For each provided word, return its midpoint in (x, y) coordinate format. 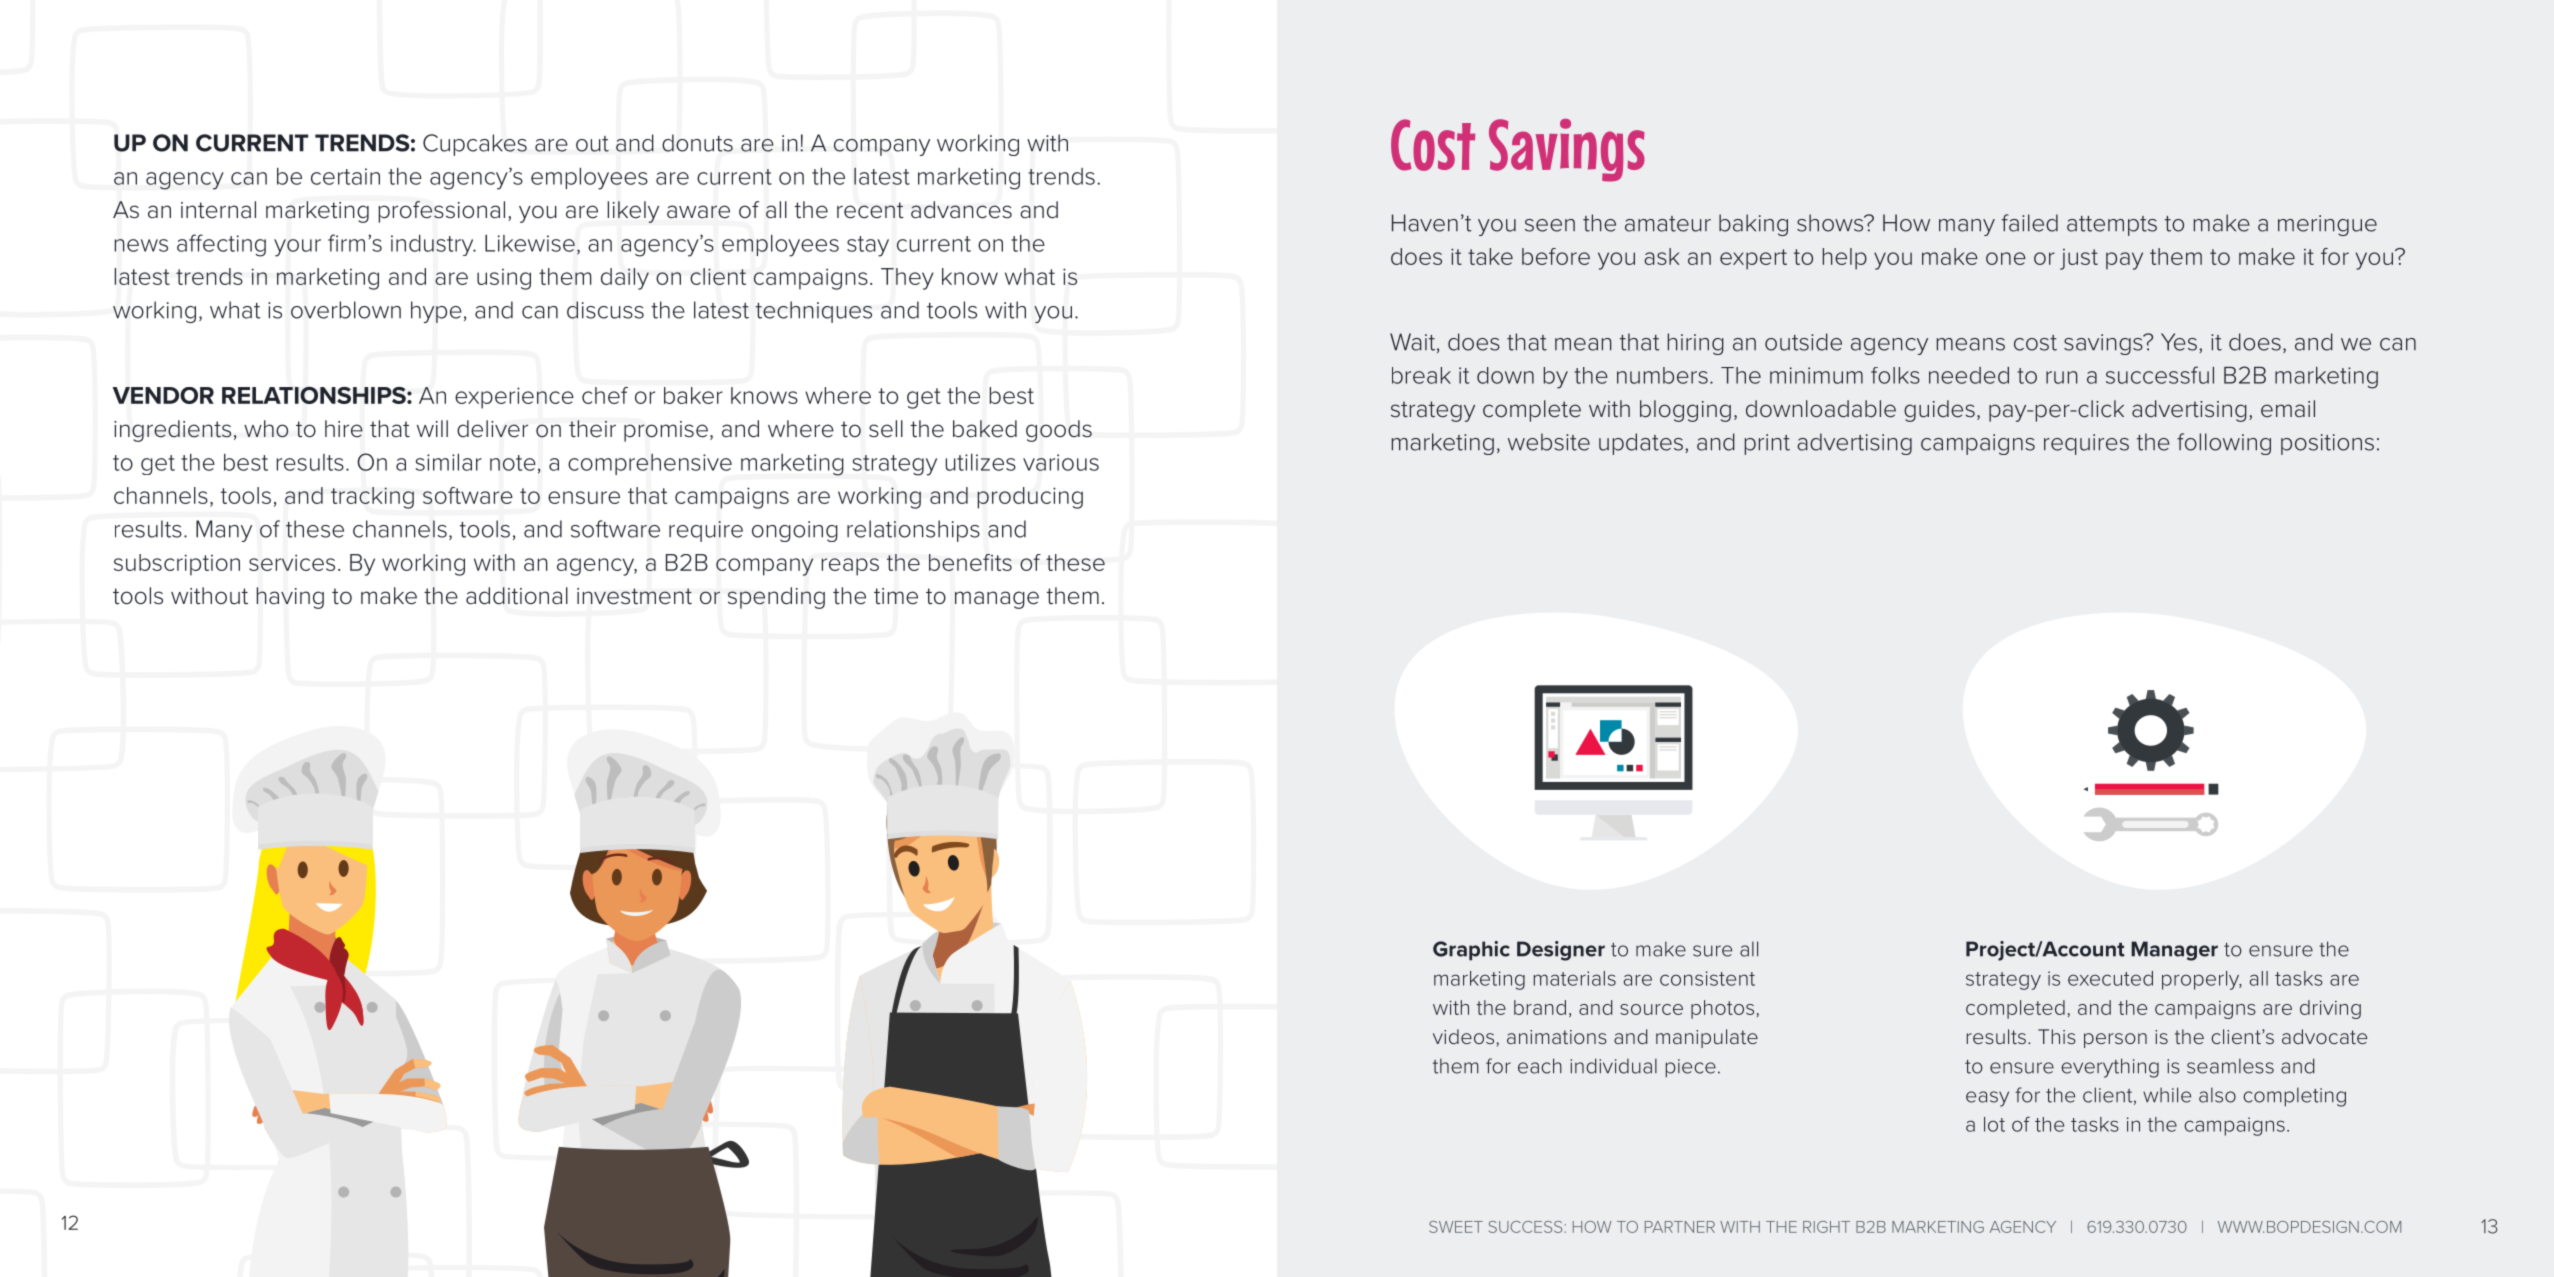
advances (961, 210)
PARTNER (1680, 1227)
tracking (372, 498)
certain (345, 176)
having (290, 598)
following (2224, 444)
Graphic (1471, 951)
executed (2110, 978)
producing (1030, 498)
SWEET (1456, 1227)
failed (2029, 223)
